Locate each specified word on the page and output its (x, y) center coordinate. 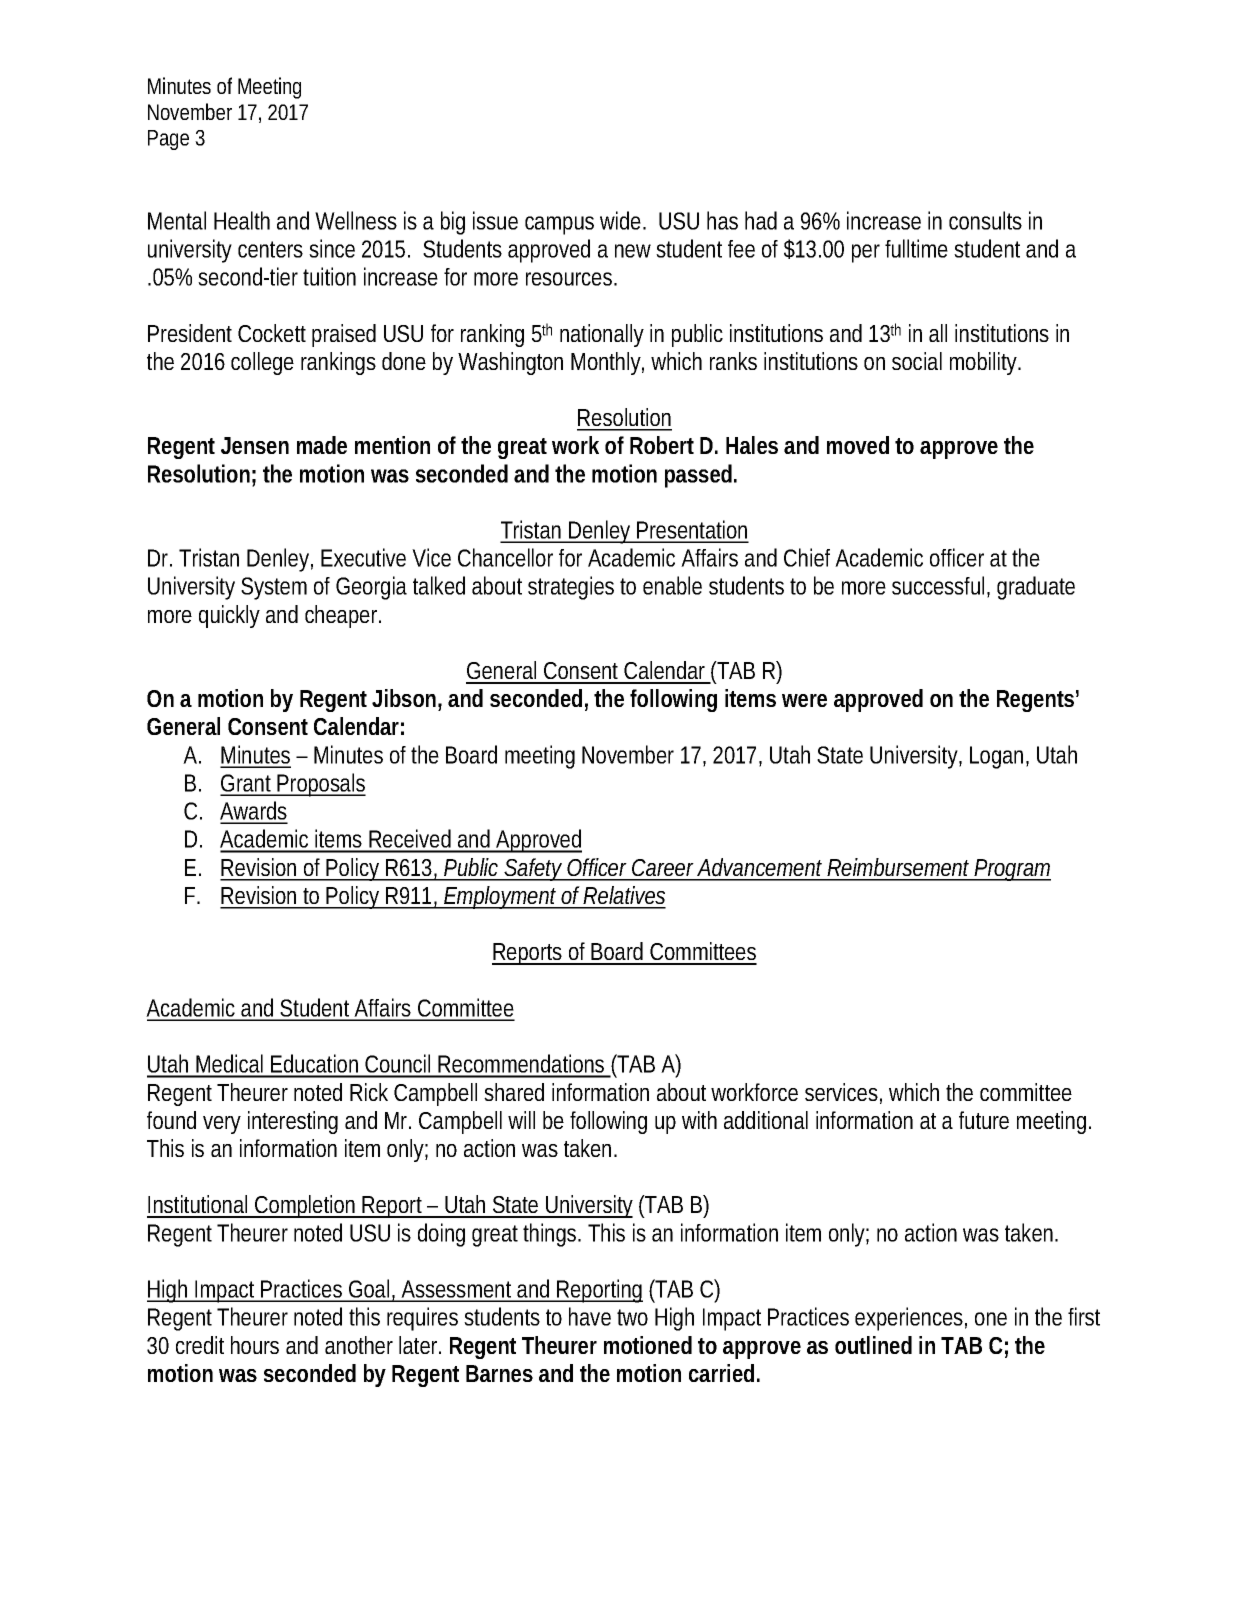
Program (1012, 870)
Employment (502, 897)
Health (242, 220)
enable (672, 585)
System (274, 588)
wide (623, 220)
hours (255, 1345)
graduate (1036, 588)
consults (985, 220)
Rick (369, 1092)
